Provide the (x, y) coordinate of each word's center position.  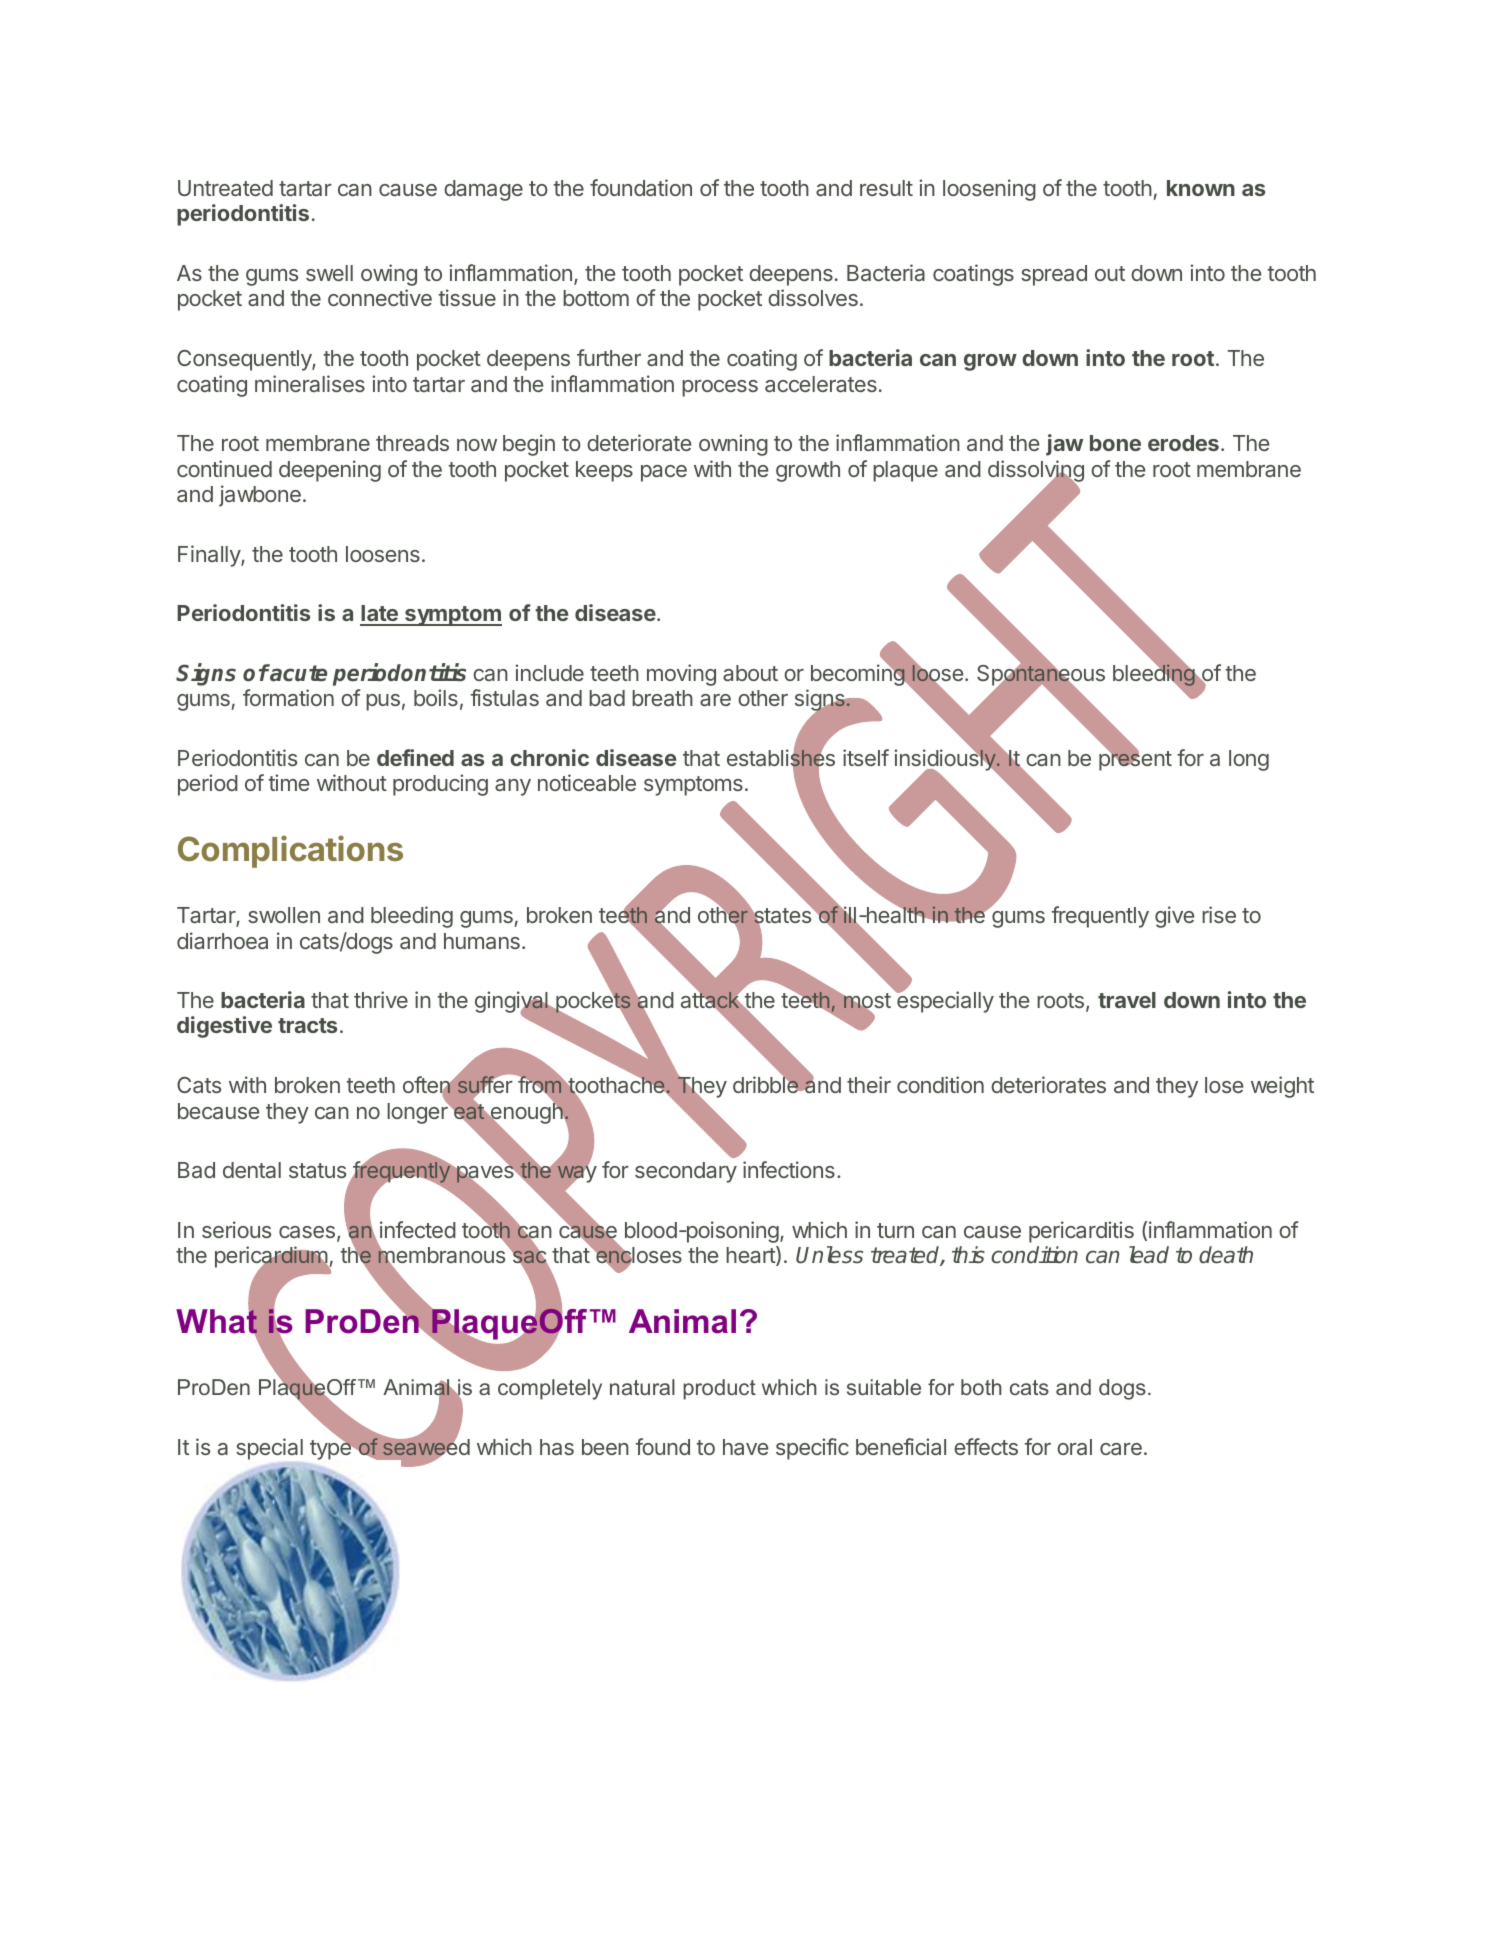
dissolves (813, 297)
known (1201, 188)
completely (550, 1389)
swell (329, 273)
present (1135, 760)
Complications (290, 851)
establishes (781, 758)
